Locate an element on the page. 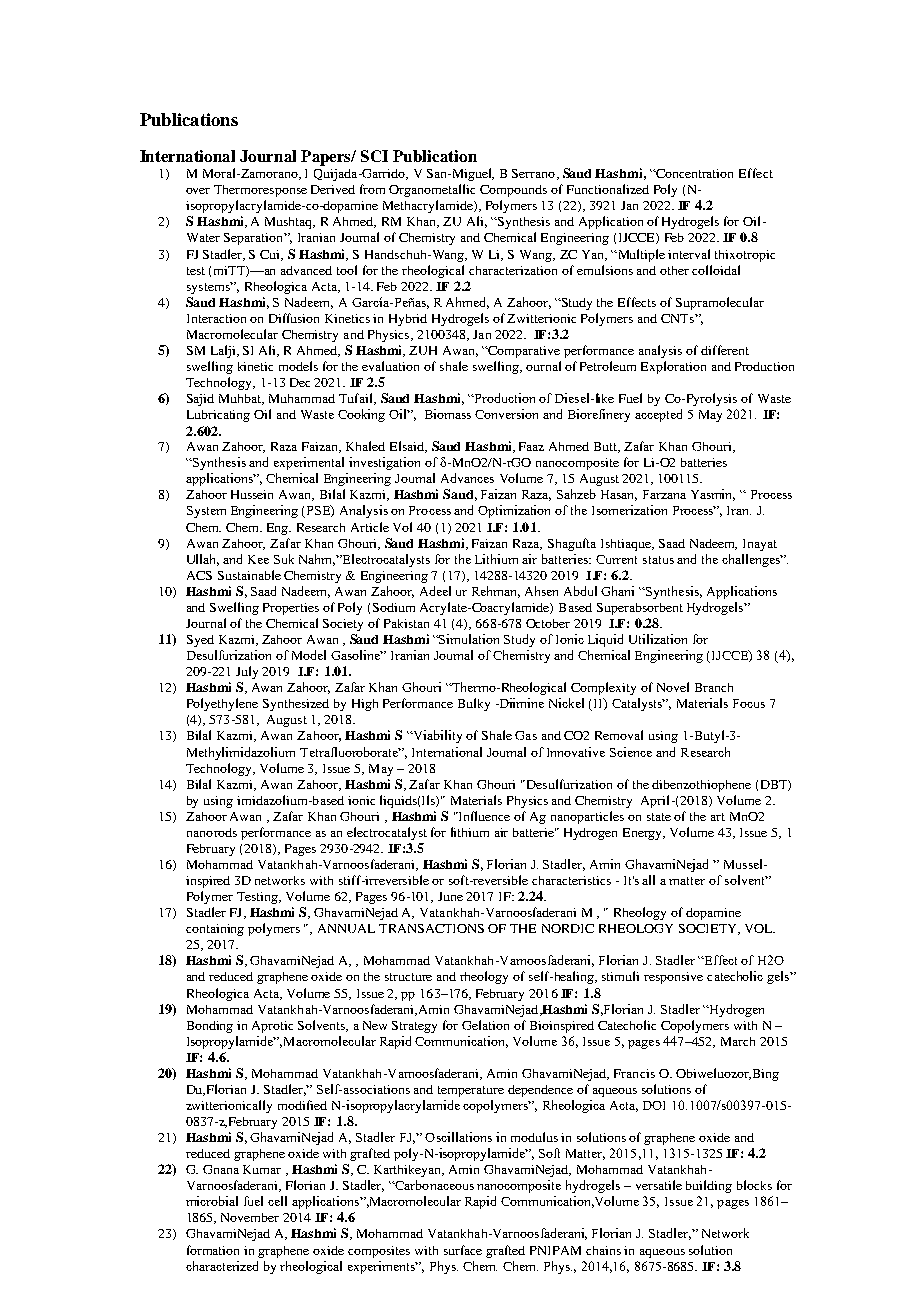  November is located at coordinates (250, 1217).
